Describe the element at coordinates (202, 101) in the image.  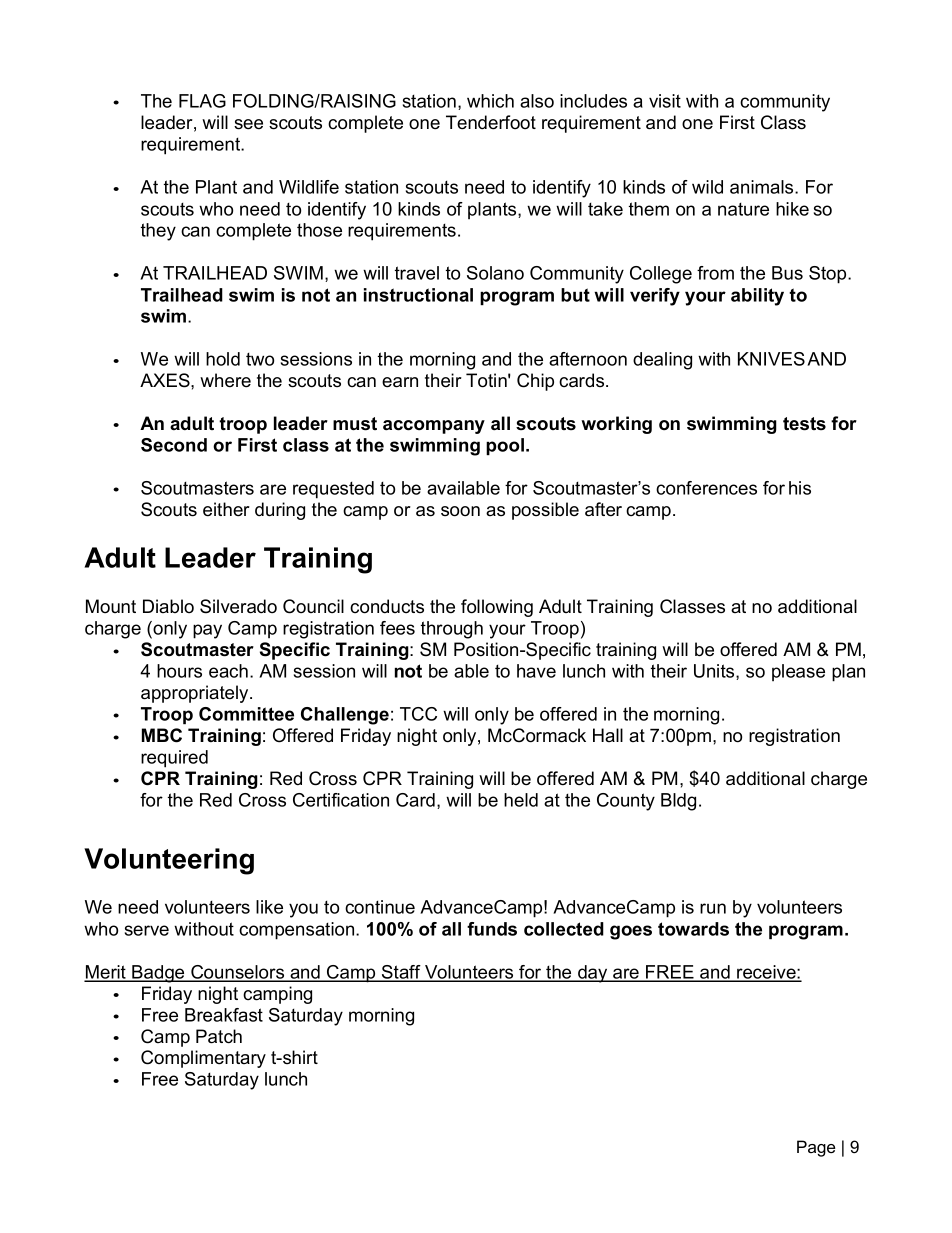
I see `FLAG` at that location.
